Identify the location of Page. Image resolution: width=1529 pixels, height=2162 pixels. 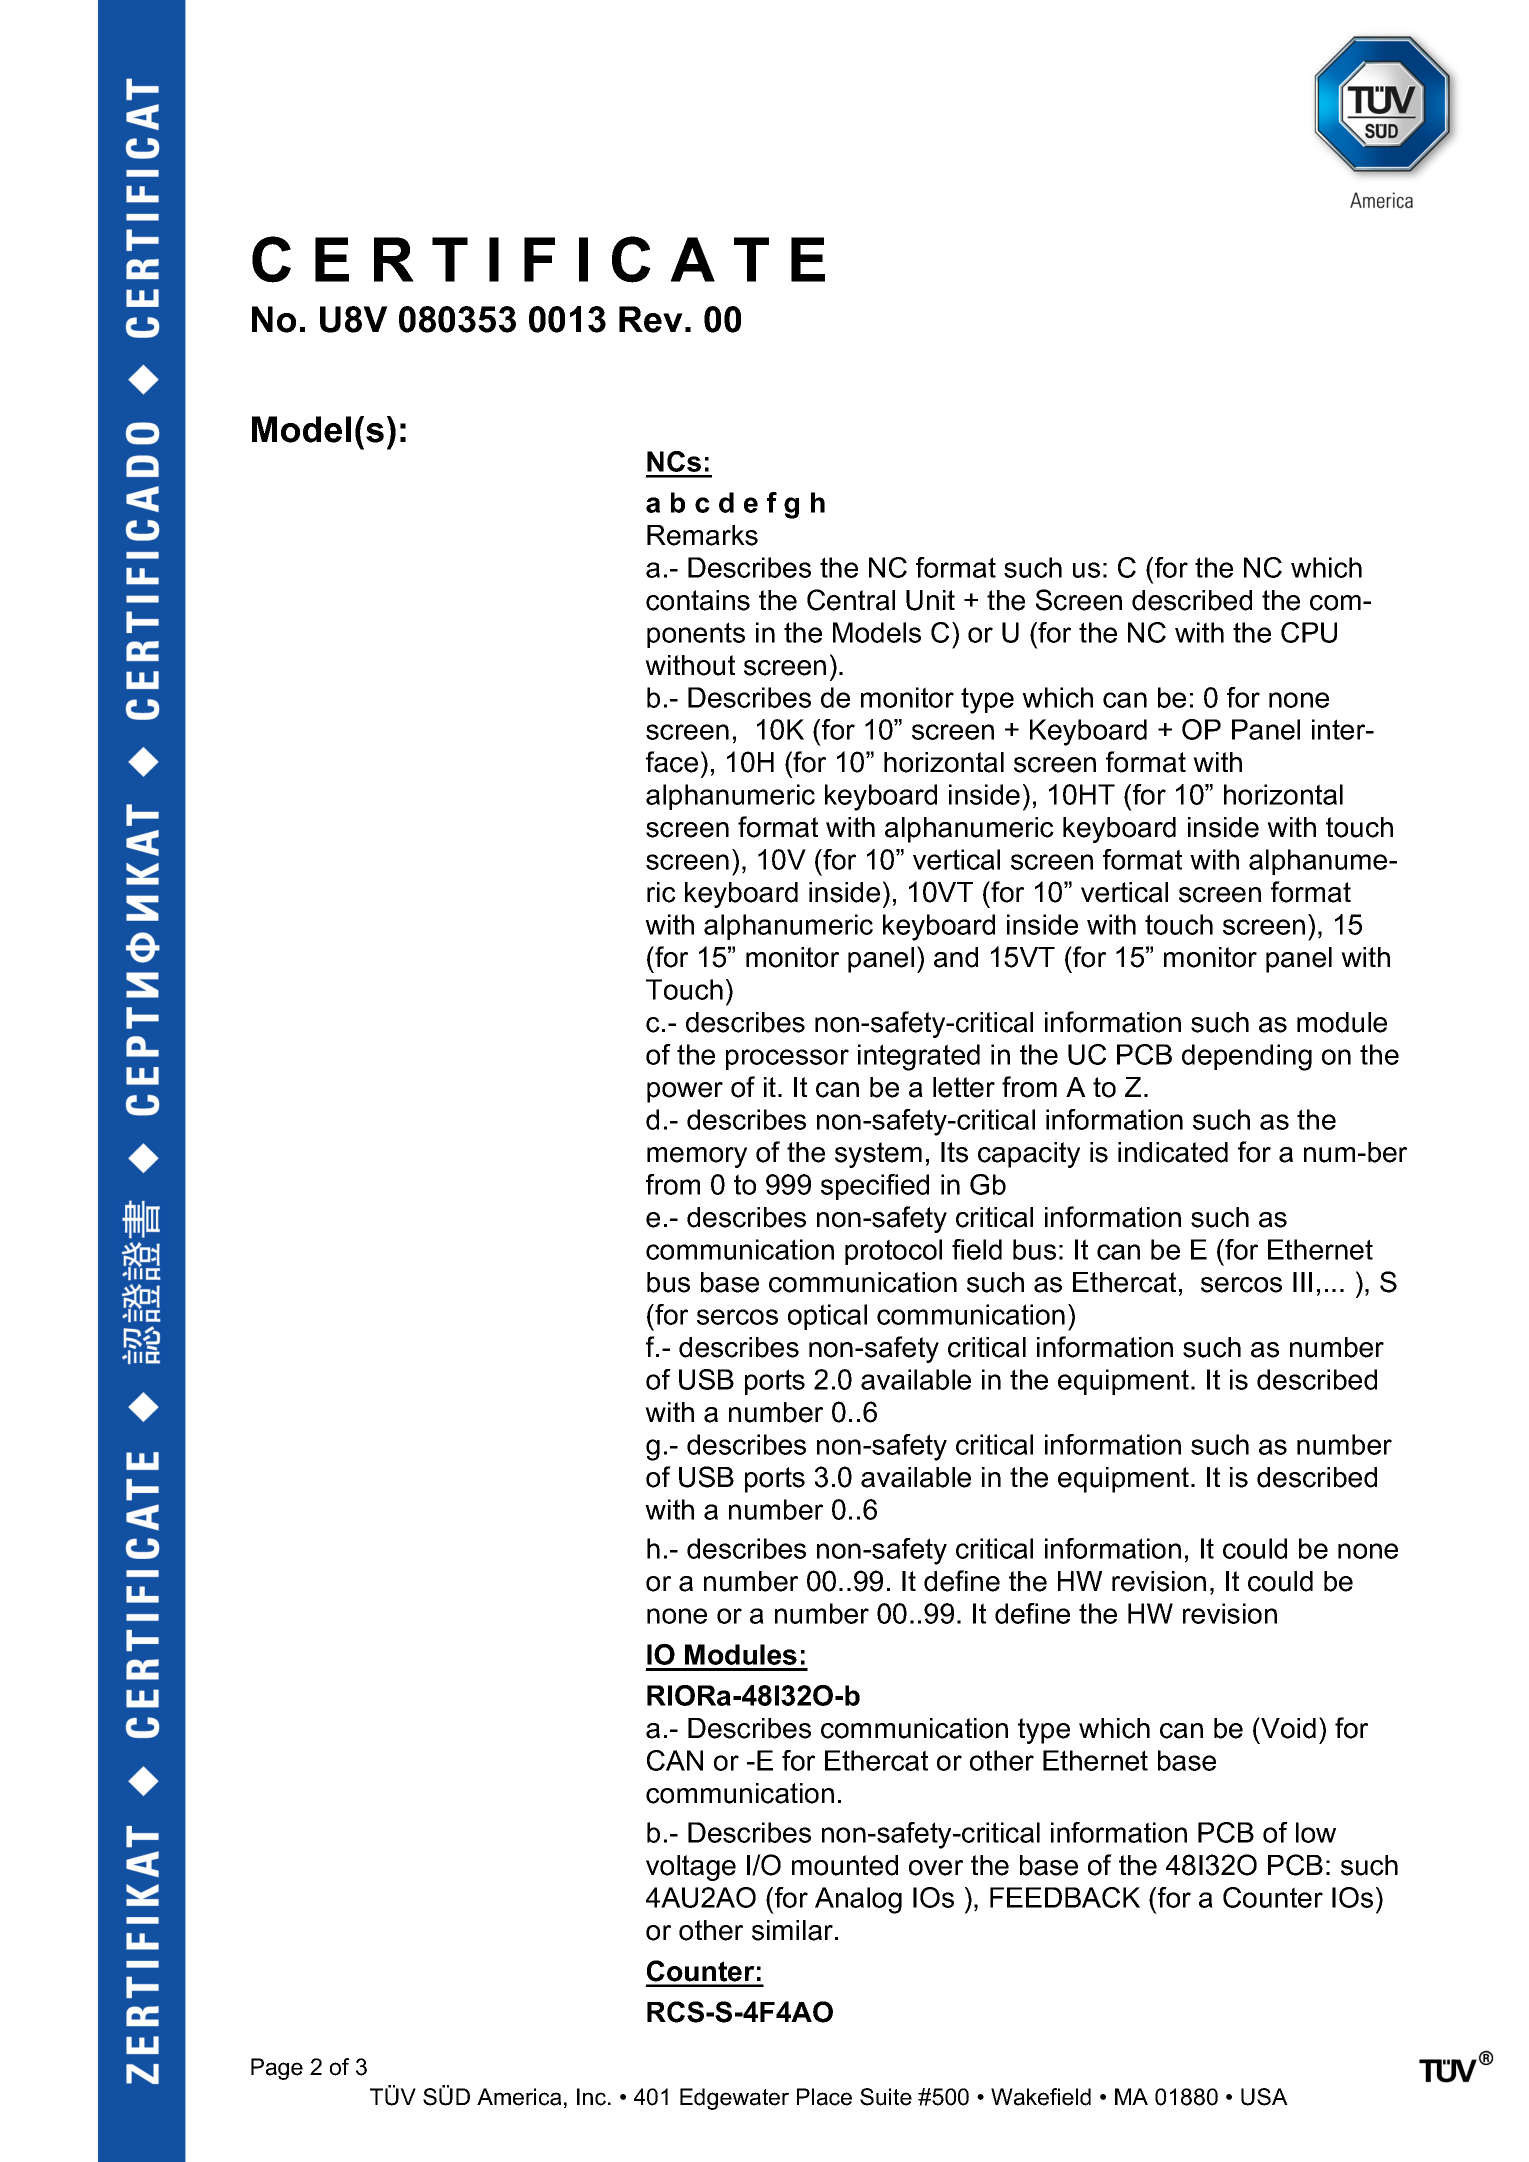
(277, 2069).
